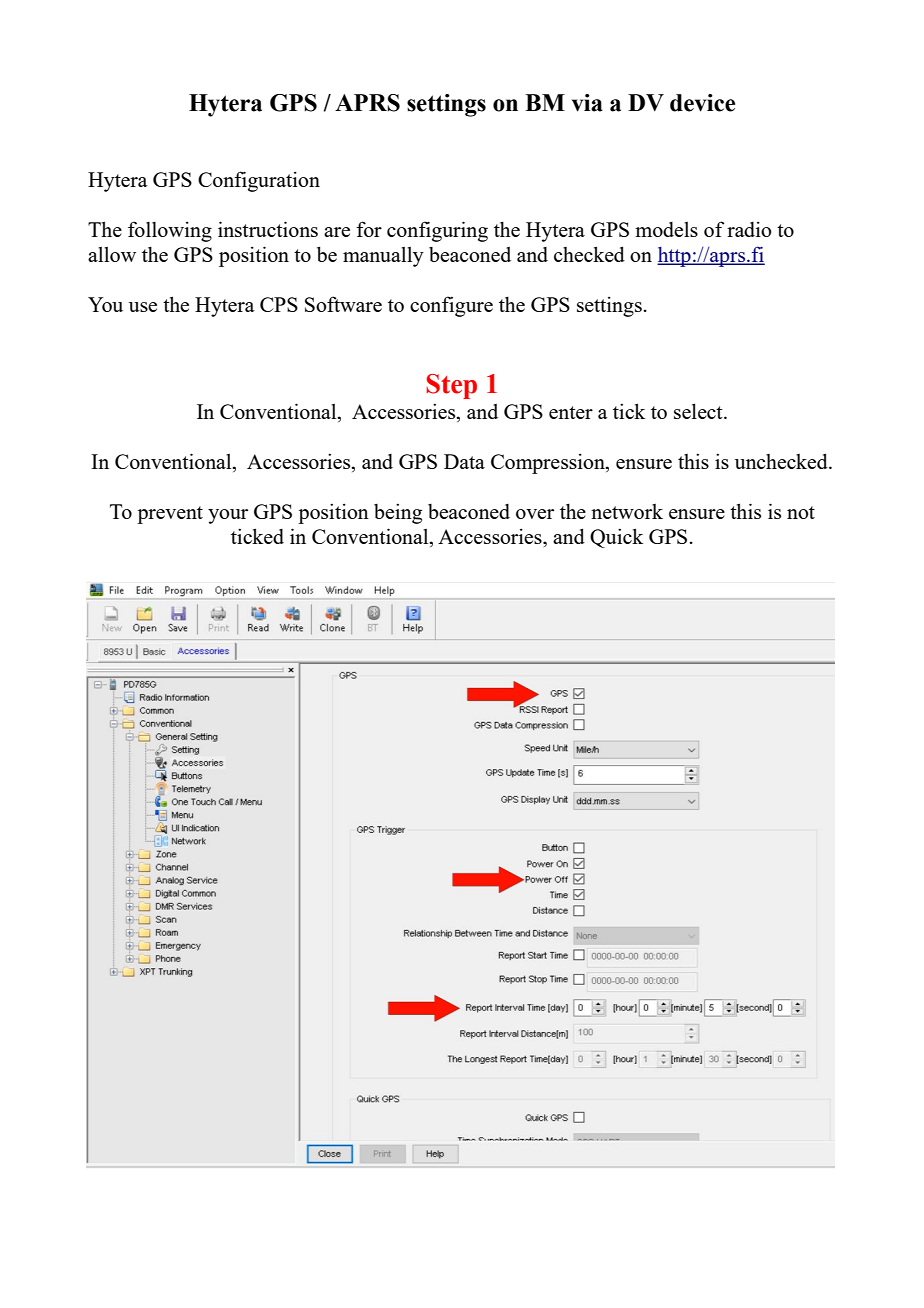 This screenshot has width=924, height=1308. Describe the element at coordinates (699, 411) in the screenshot. I see `select` at that location.
